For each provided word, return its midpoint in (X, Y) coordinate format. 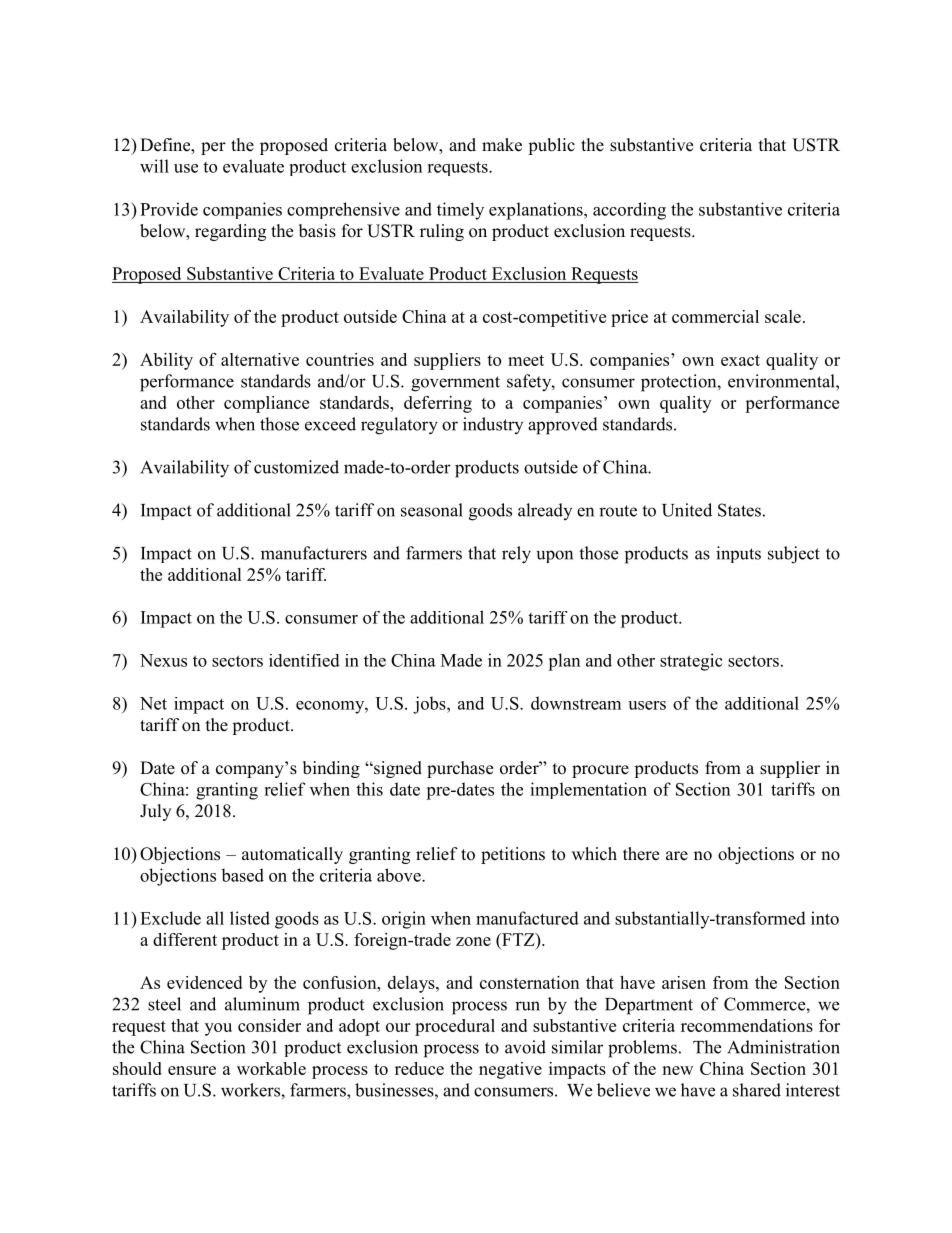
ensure (192, 1070)
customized (296, 467)
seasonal (432, 510)
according (629, 211)
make (502, 145)
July (155, 812)
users (647, 705)
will (154, 166)
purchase (460, 769)
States (739, 510)
